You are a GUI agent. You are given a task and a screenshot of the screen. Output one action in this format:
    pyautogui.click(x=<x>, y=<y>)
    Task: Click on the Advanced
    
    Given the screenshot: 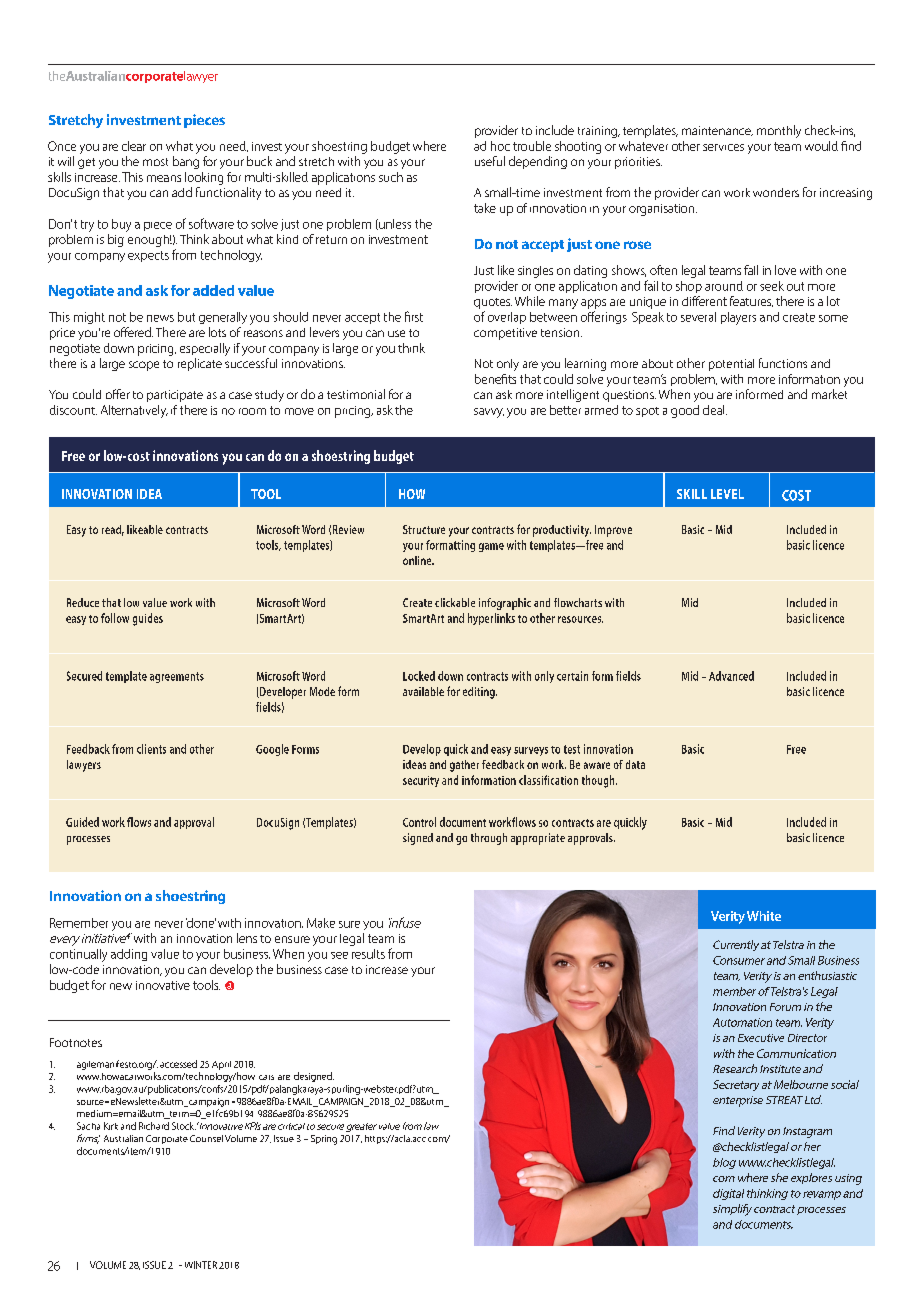 What is the action you would take?
    pyautogui.click(x=731, y=676)
